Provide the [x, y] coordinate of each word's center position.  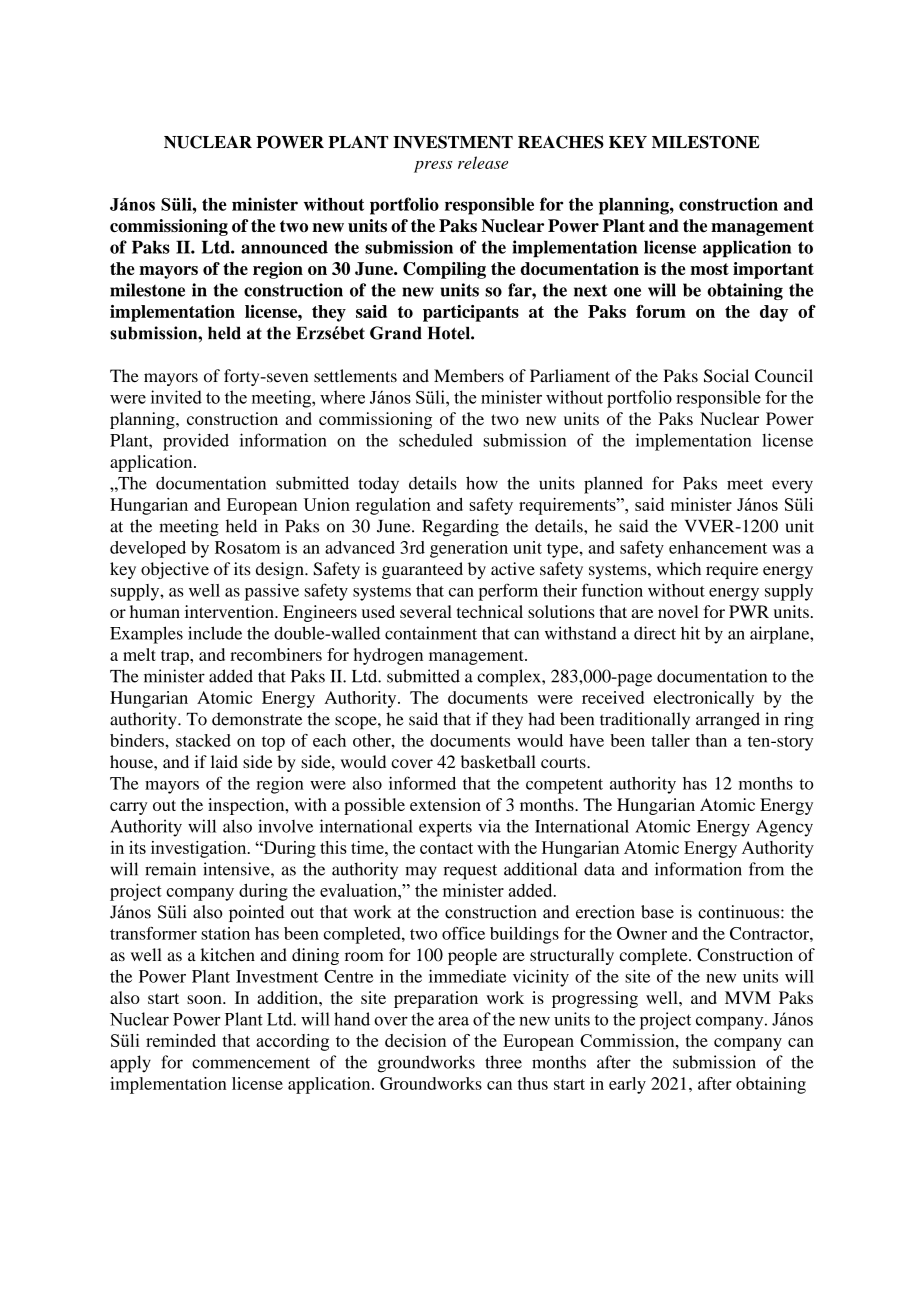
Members [469, 376]
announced [284, 247]
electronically [704, 699]
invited [176, 397]
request [470, 872]
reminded [181, 1040]
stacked [203, 740]
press [433, 167]
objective [175, 570]
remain [170, 869]
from [766, 869]
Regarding [460, 528]
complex [510, 678]
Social [726, 376]
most [709, 269]
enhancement [718, 547]
